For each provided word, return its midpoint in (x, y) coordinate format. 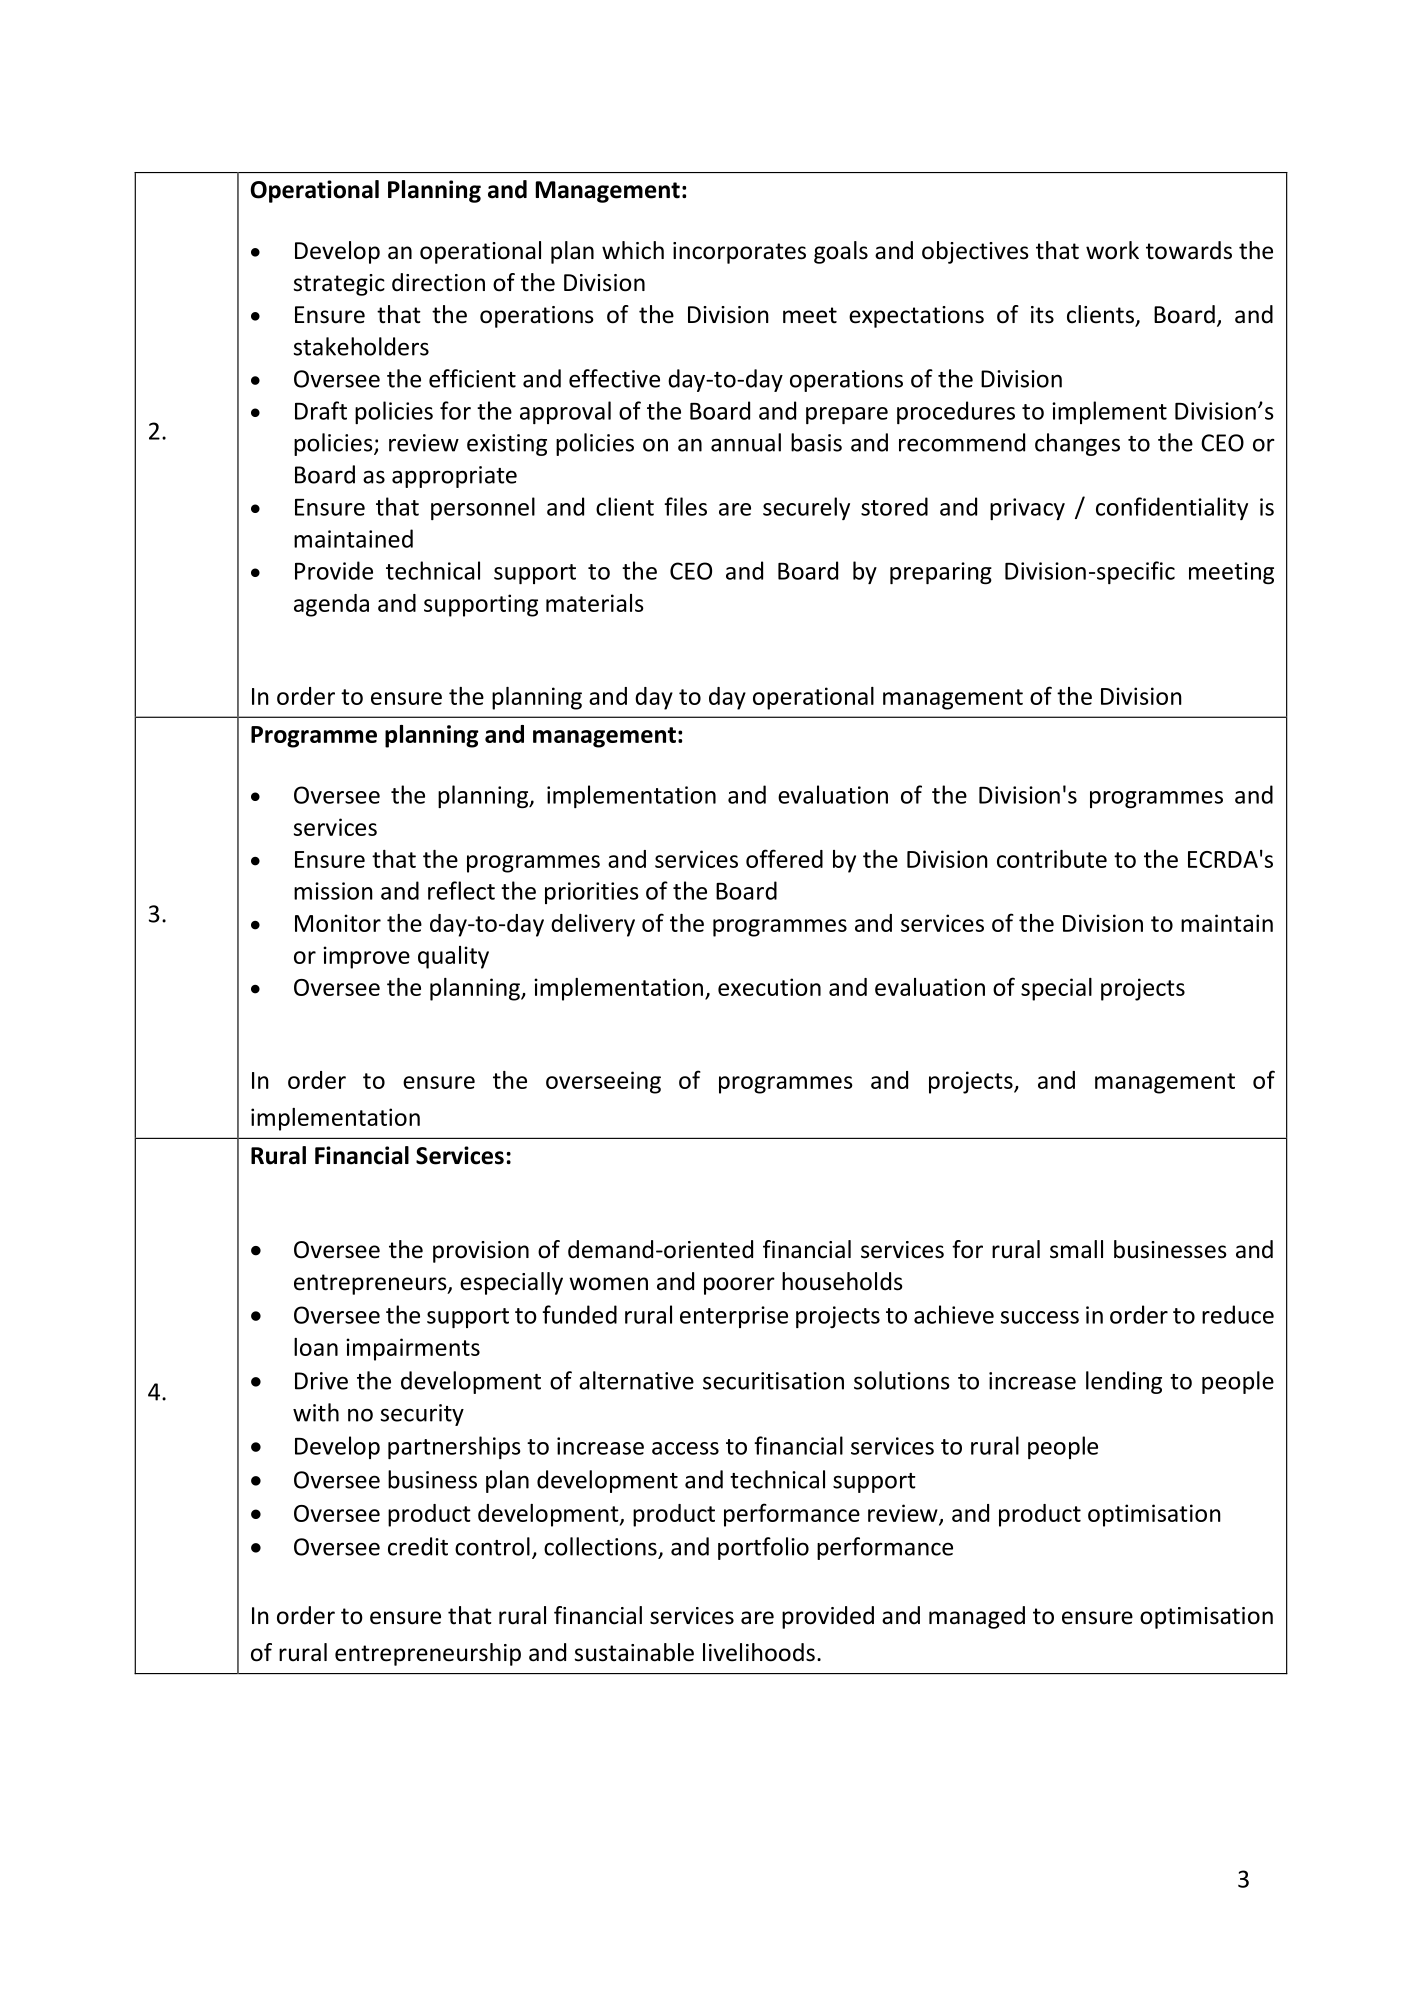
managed (977, 1617)
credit (418, 1546)
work (1112, 250)
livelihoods (759, 1652)
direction (438, 282)
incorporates (739, 253)
